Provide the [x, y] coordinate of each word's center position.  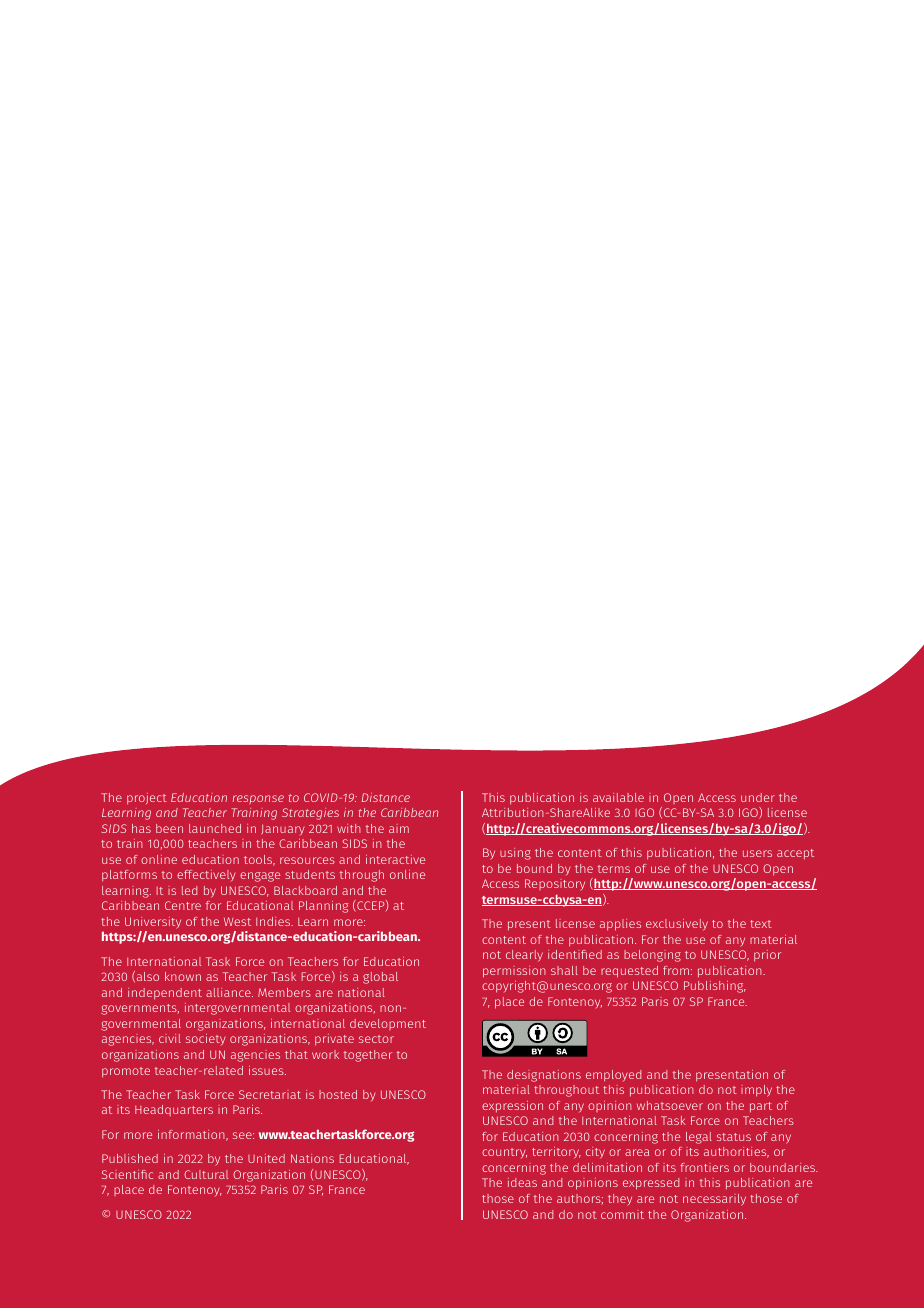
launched [215, 828]
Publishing [715, 987]
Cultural [206, 1174]
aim [399, 828]
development [388, 1024]
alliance [229, 992]
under [758, 797]
